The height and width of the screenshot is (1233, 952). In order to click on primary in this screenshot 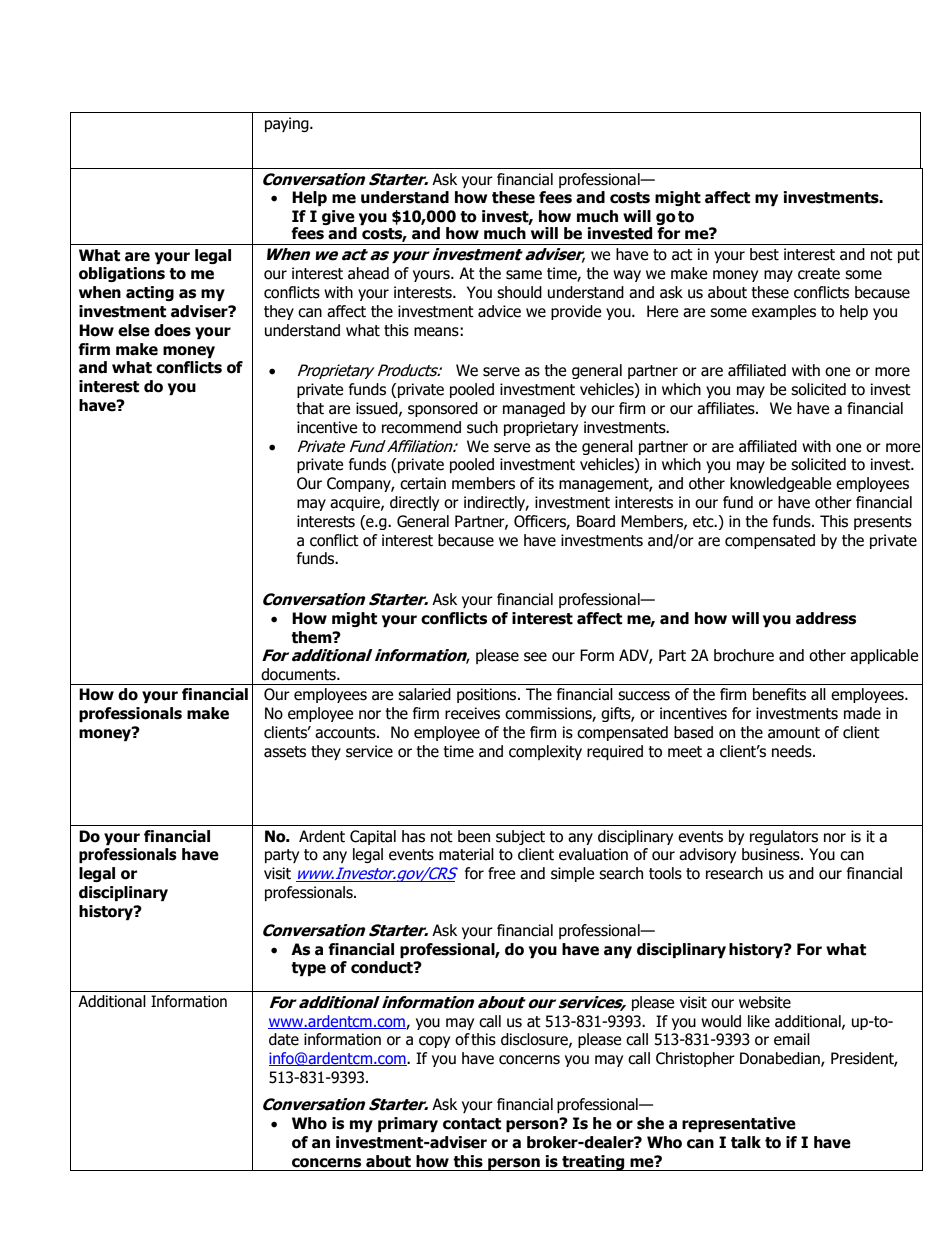, I will do `click(408, 1124)`.
